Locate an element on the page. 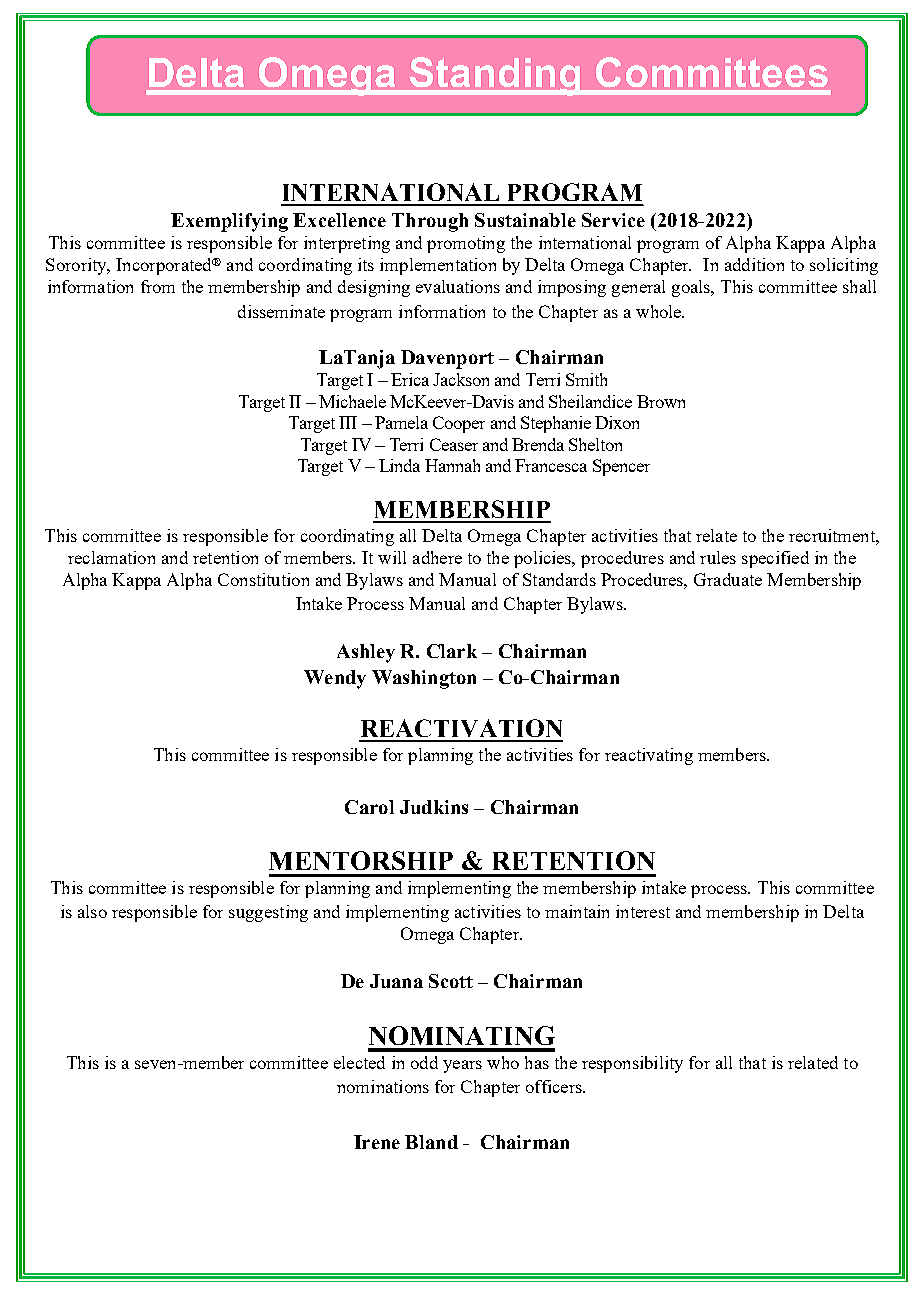 The image size is (924, 1294). Service is located at coordinates (613, 220).
